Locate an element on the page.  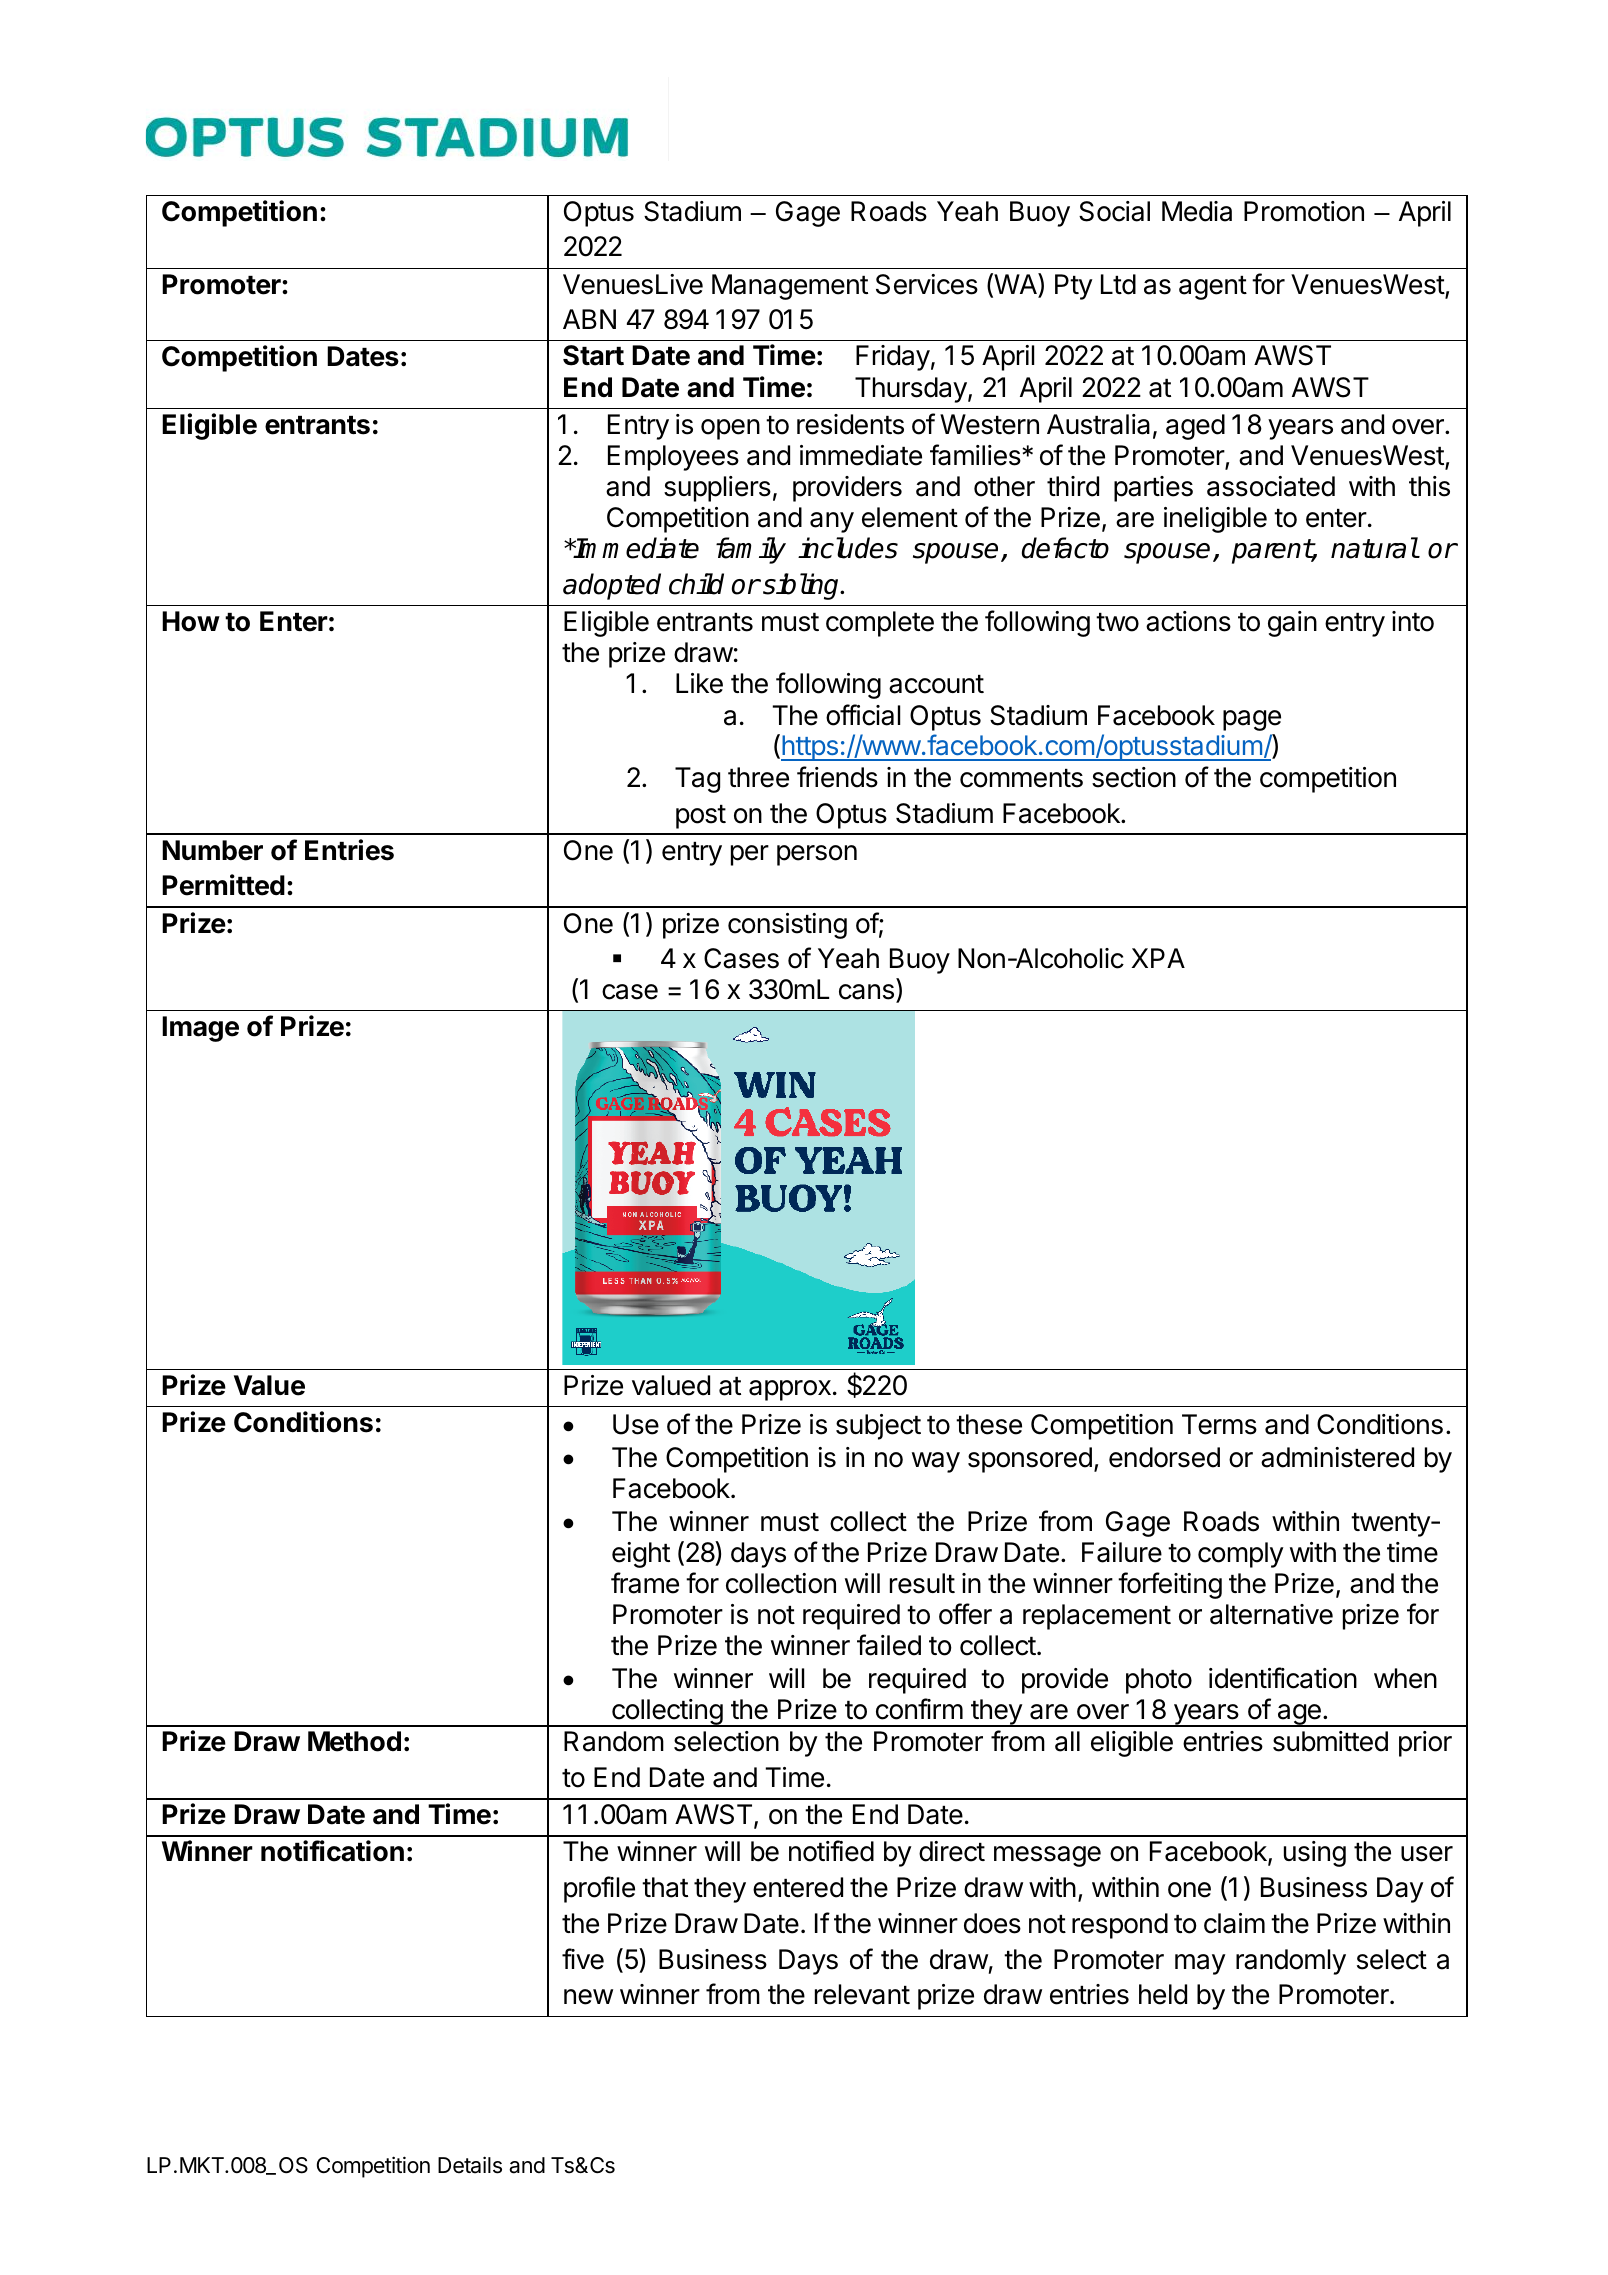
Management is located at coordinates (790, 287).
